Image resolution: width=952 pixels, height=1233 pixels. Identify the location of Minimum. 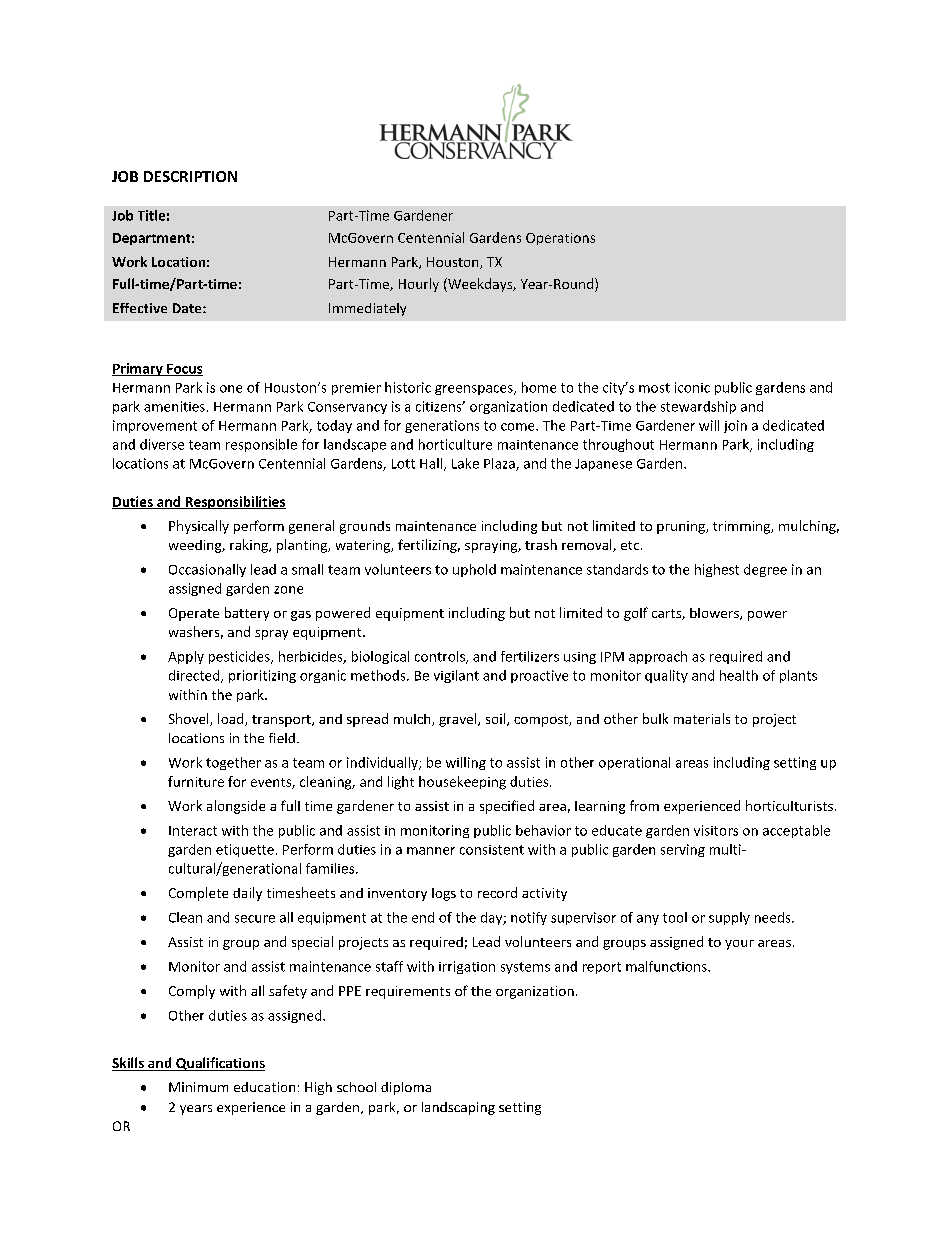
(198, 1087).
